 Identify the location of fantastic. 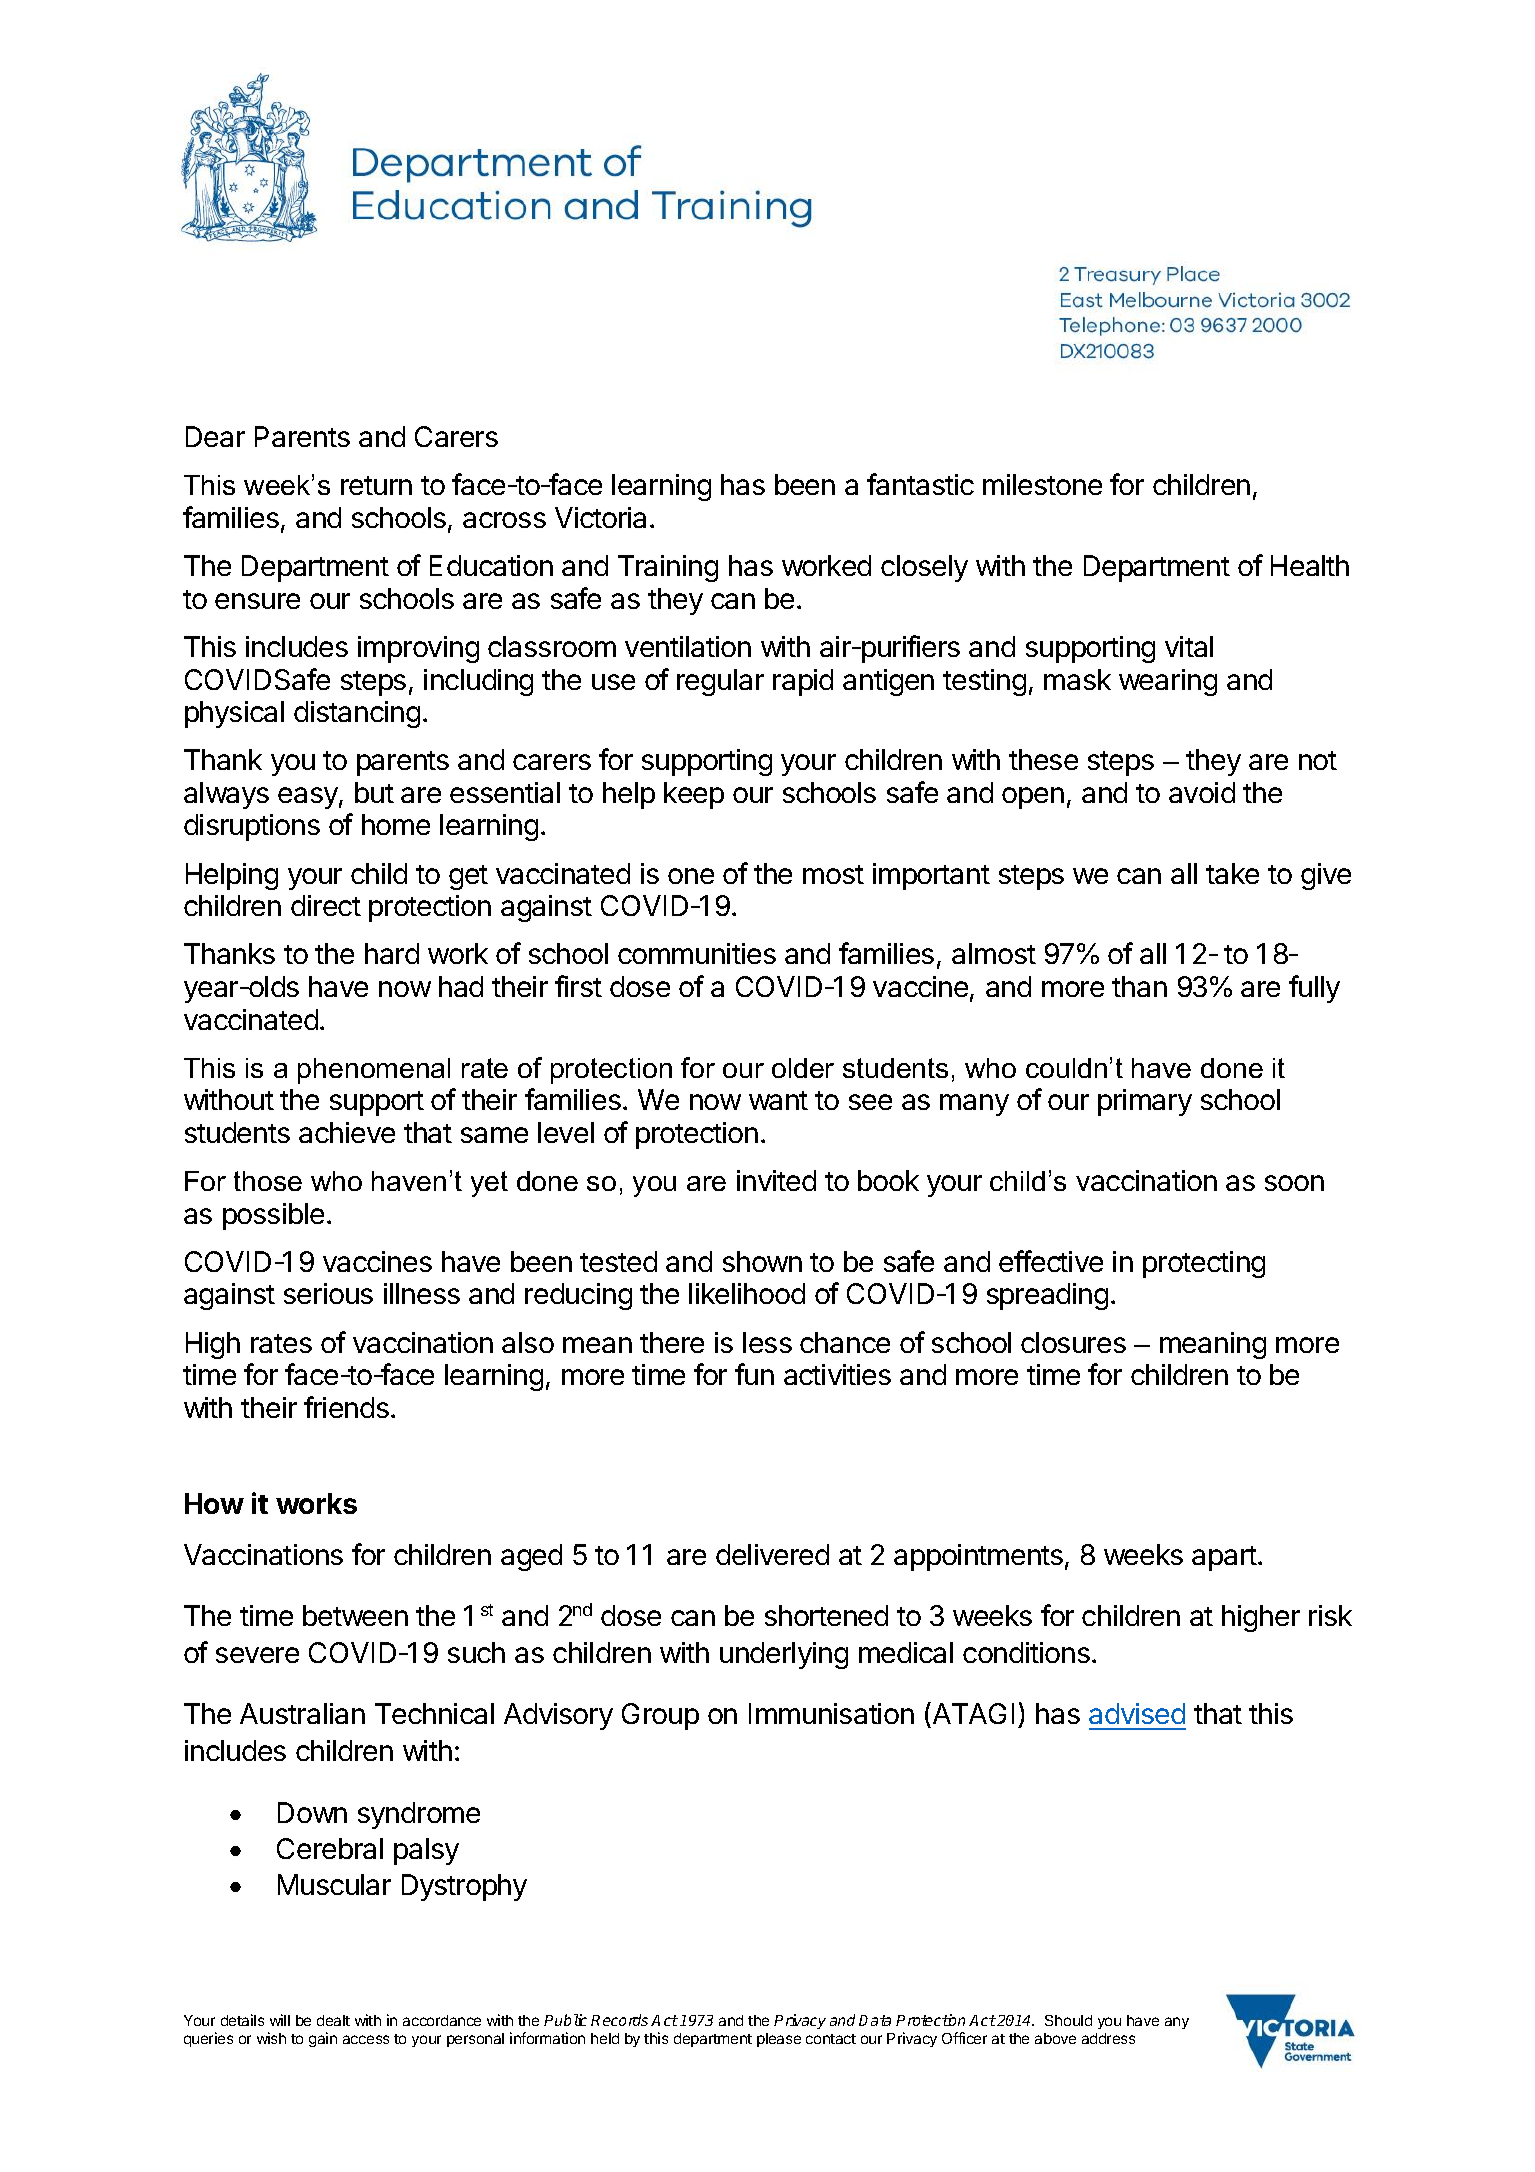
(920, 484).
